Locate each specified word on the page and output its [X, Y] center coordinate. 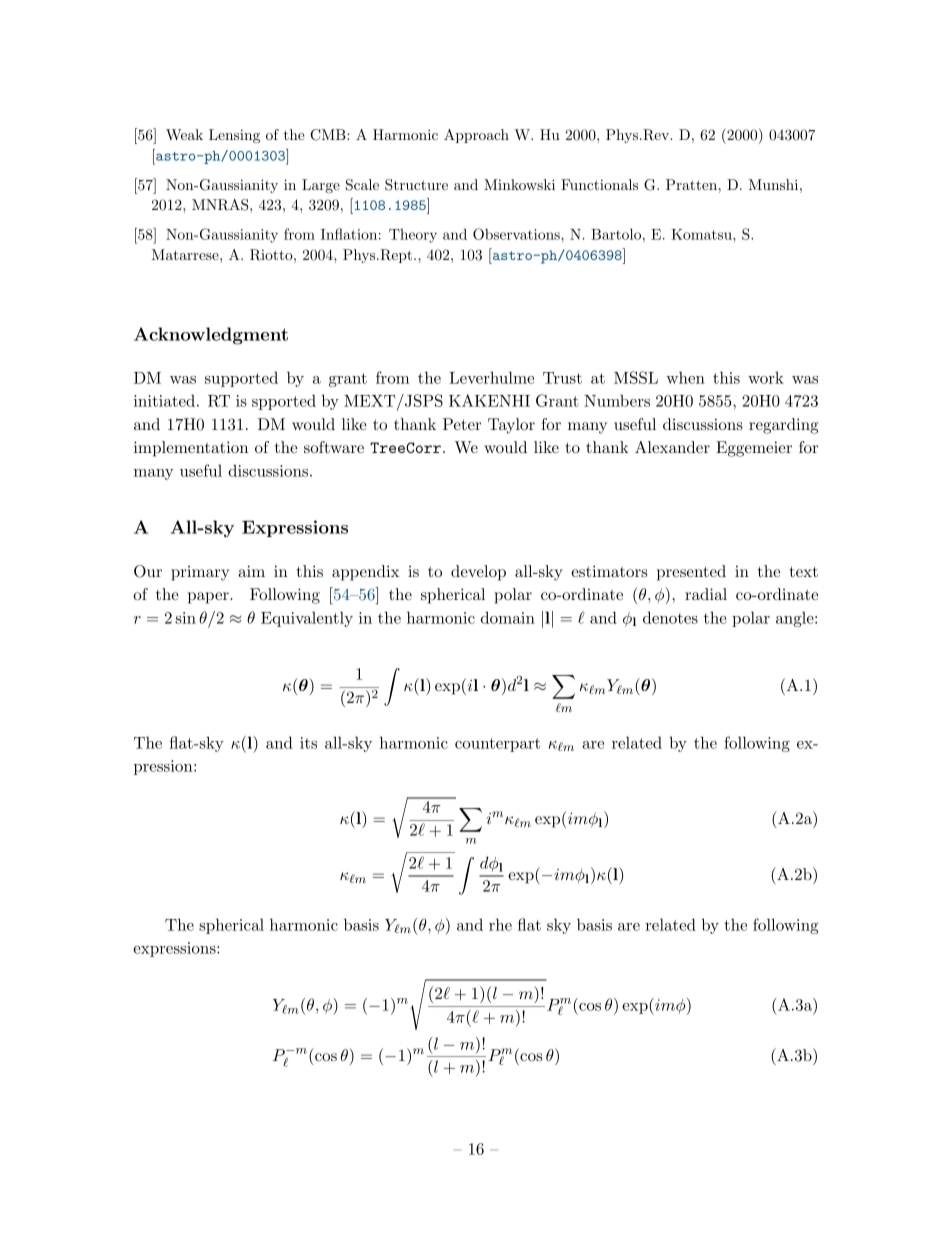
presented [691, 573]
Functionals [599, 184]
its [308, 743]
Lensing [234, 136]
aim [251, 571]
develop [478, 573]
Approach [476, 136]
